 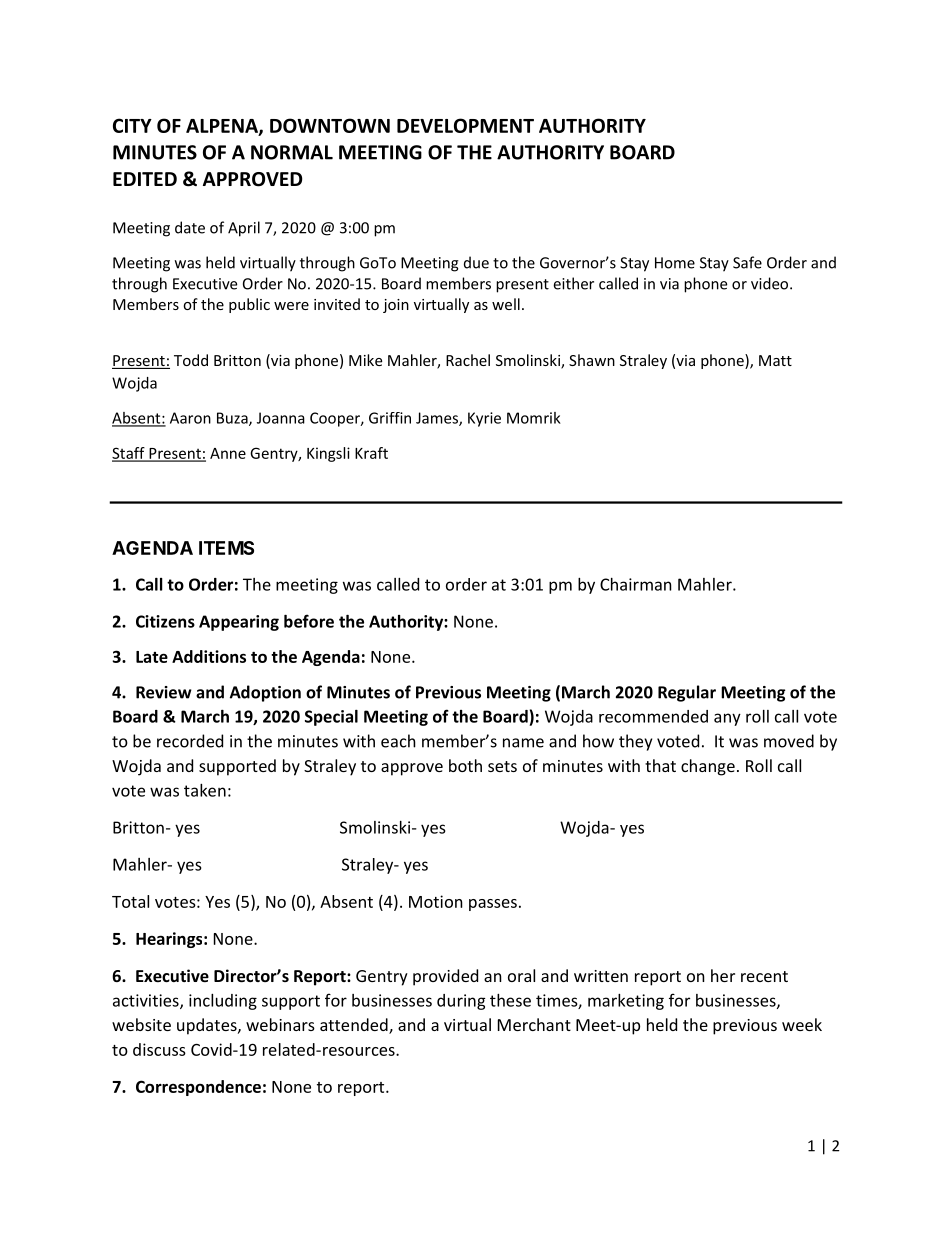 What do you see at coordinates (228, 453) in the page?
I see `Anne` at bounding box center [228, 453].
